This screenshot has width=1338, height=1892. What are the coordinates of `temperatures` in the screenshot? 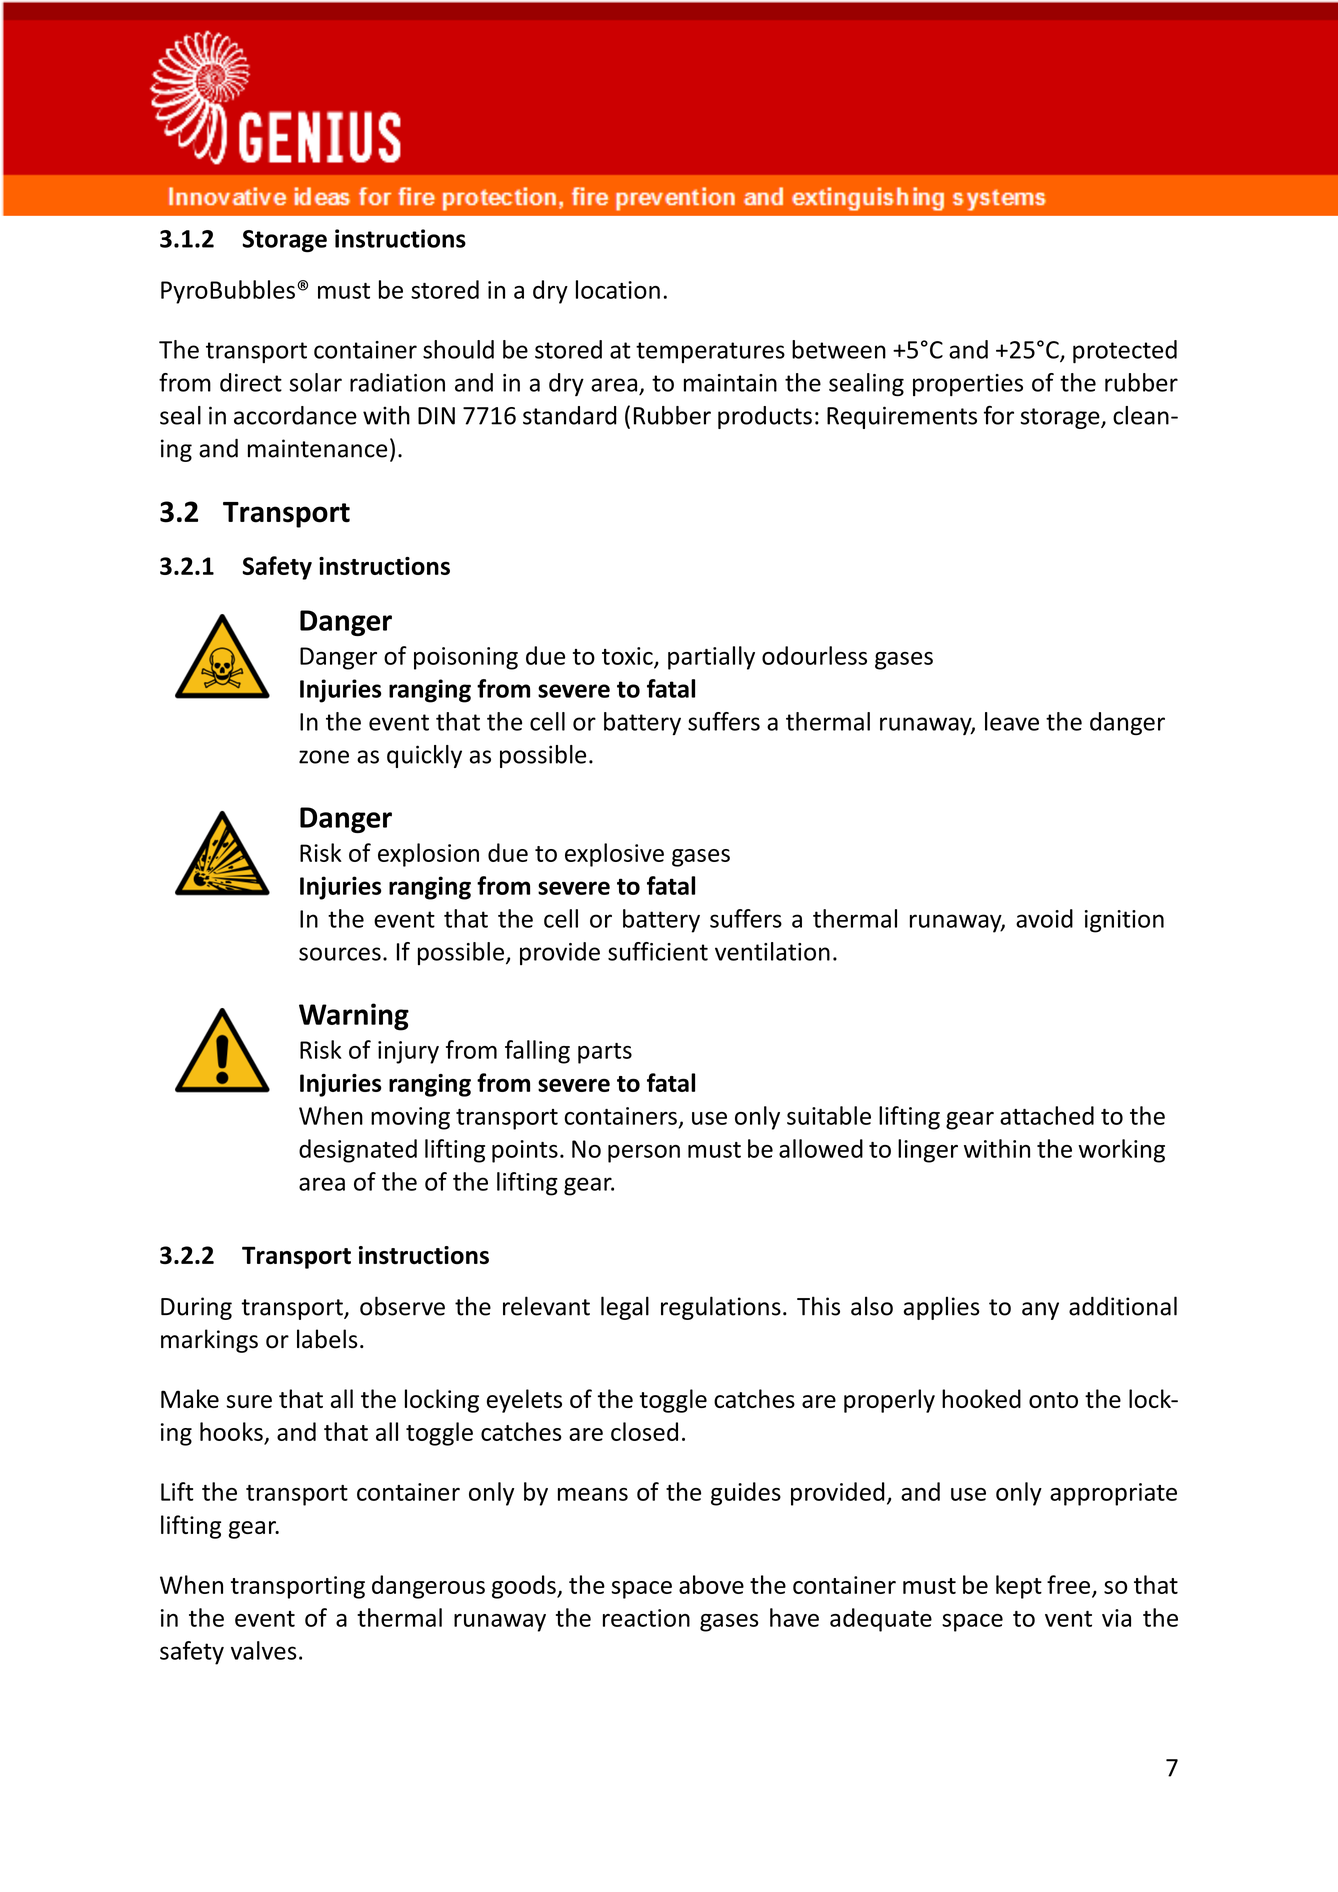 It's located at (710, 352).
